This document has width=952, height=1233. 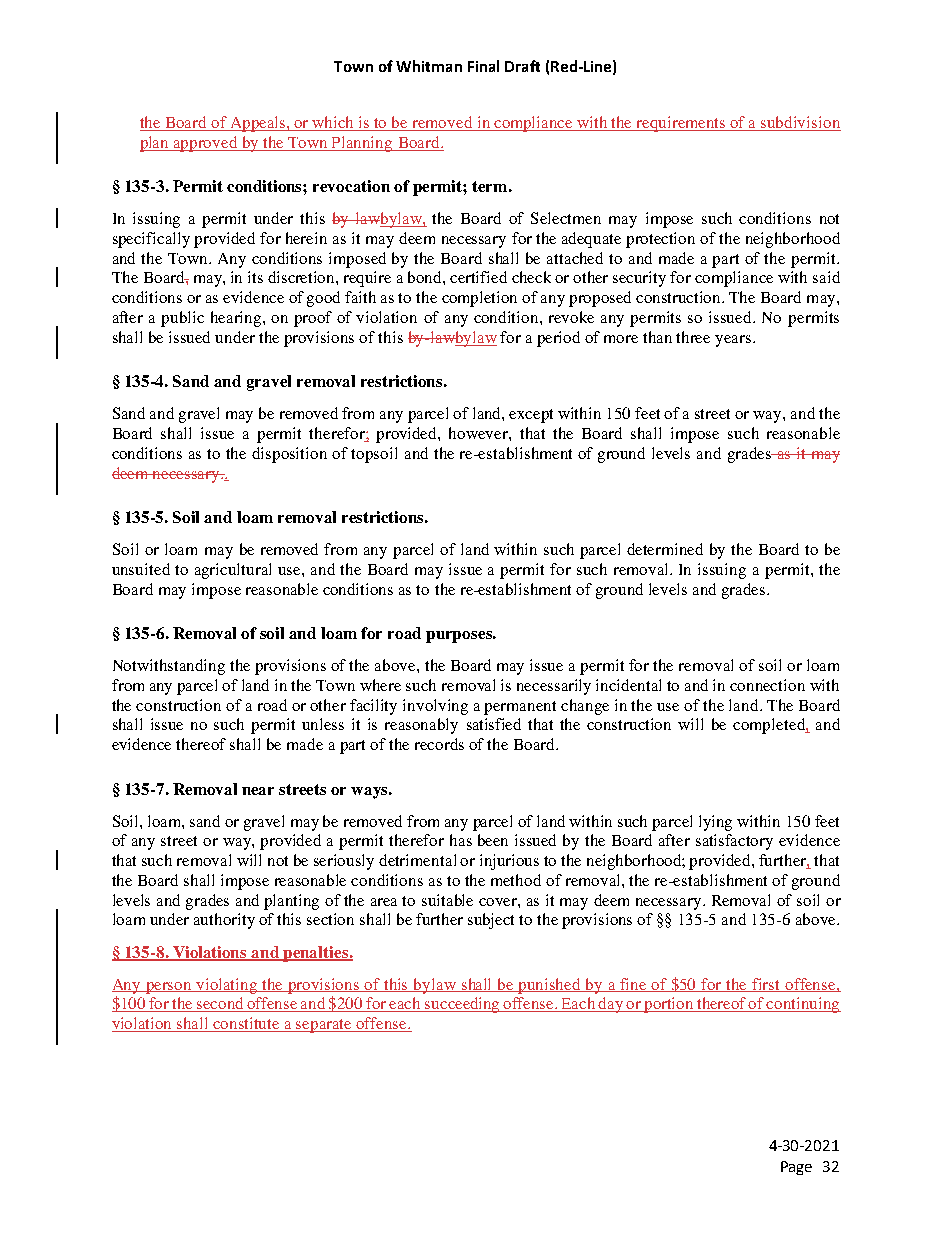 What do you see at coordinates (224, 921) in the document?
I see `authority` at bounding box center [224, 921].
